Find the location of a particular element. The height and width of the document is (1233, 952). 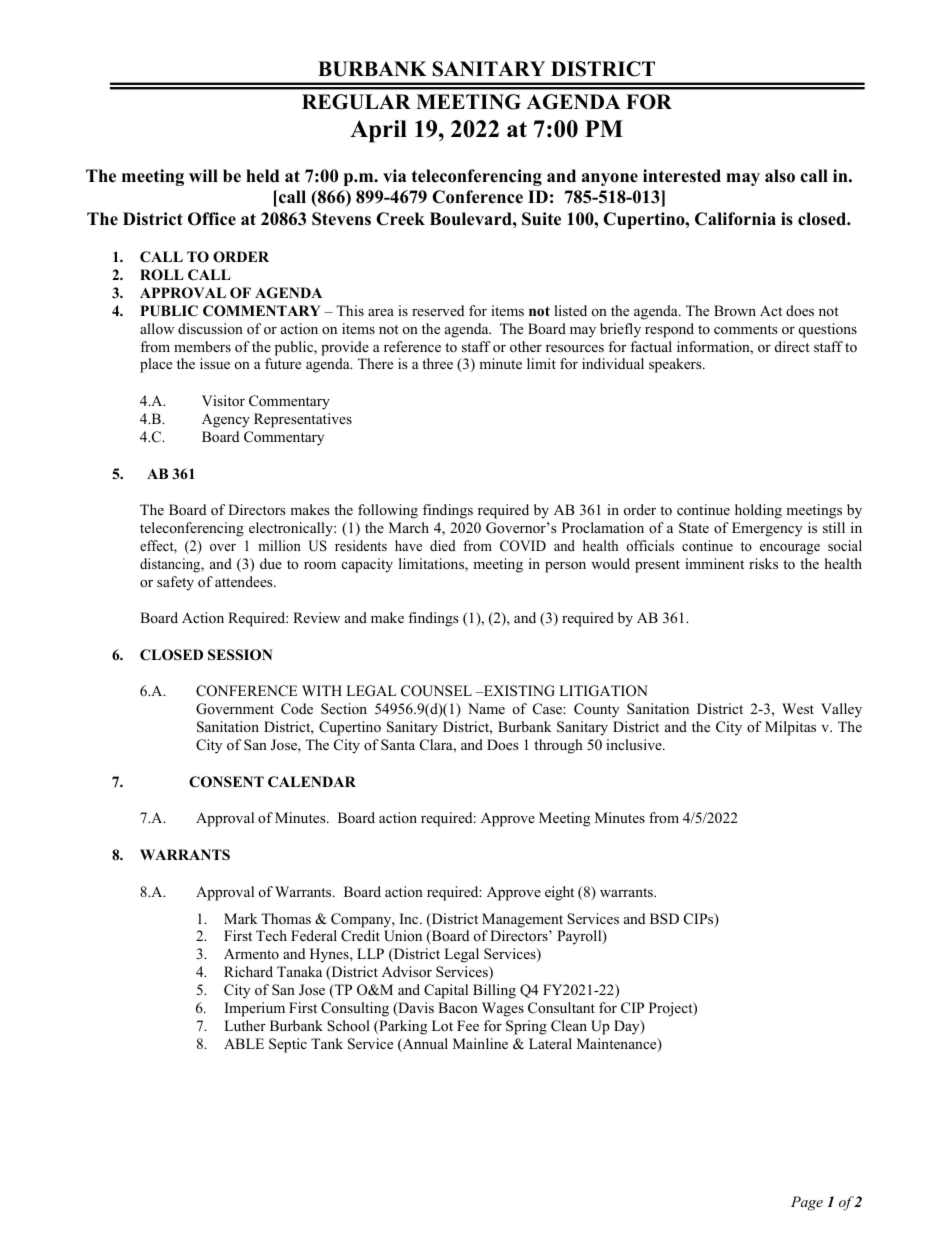

held is located at coordinates (262, 176).
